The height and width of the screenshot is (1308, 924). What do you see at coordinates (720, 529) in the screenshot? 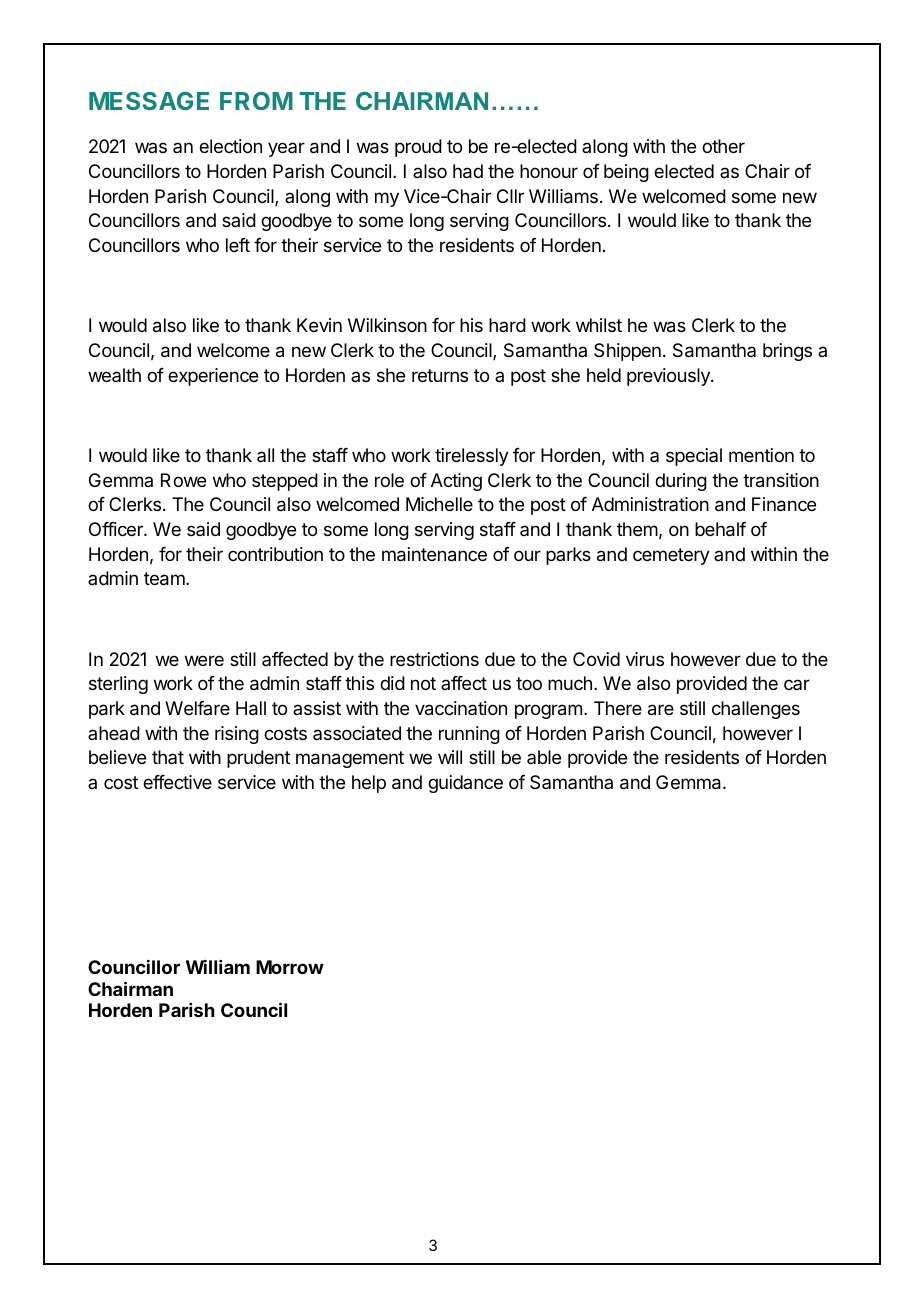
I see `behalf` at bounding box center [720, 529].
